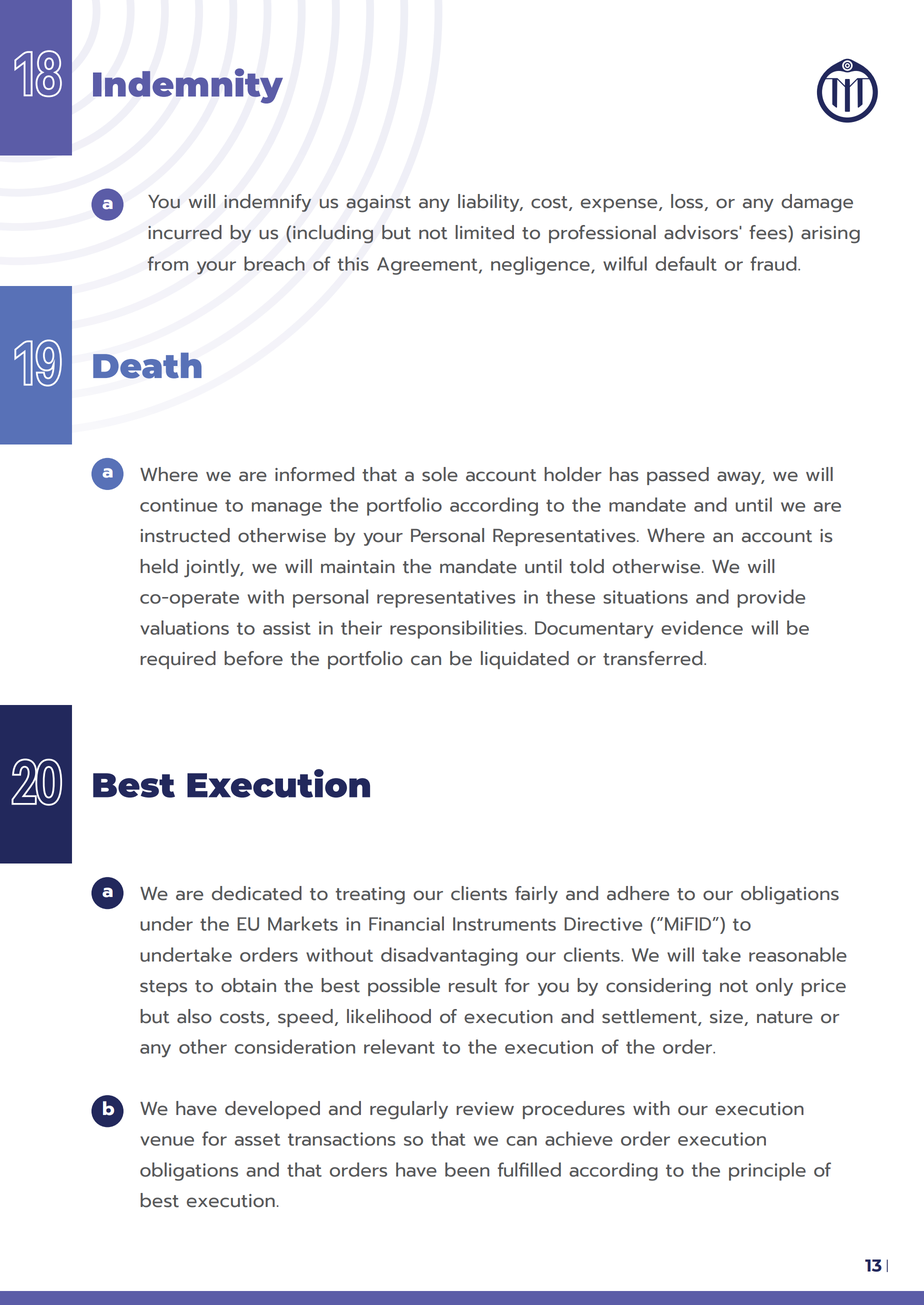  Describe the element at coordinates (257, 1139) in the page. I see `asset` at that location.
